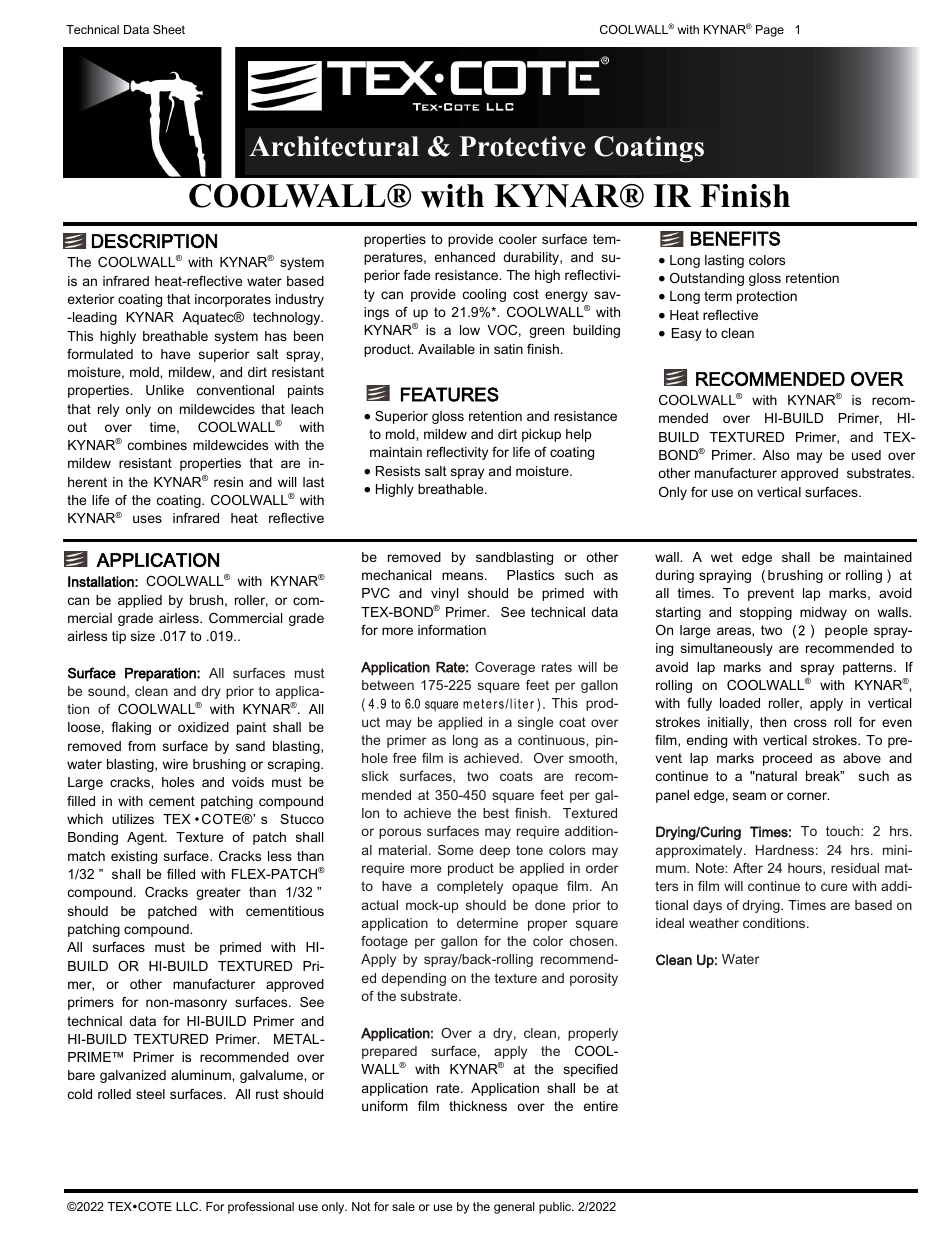 The image size is (952, 1233). What do you see at coordinates (748, 868) in the document?
I see `After` at bounding box center [748, 868].
